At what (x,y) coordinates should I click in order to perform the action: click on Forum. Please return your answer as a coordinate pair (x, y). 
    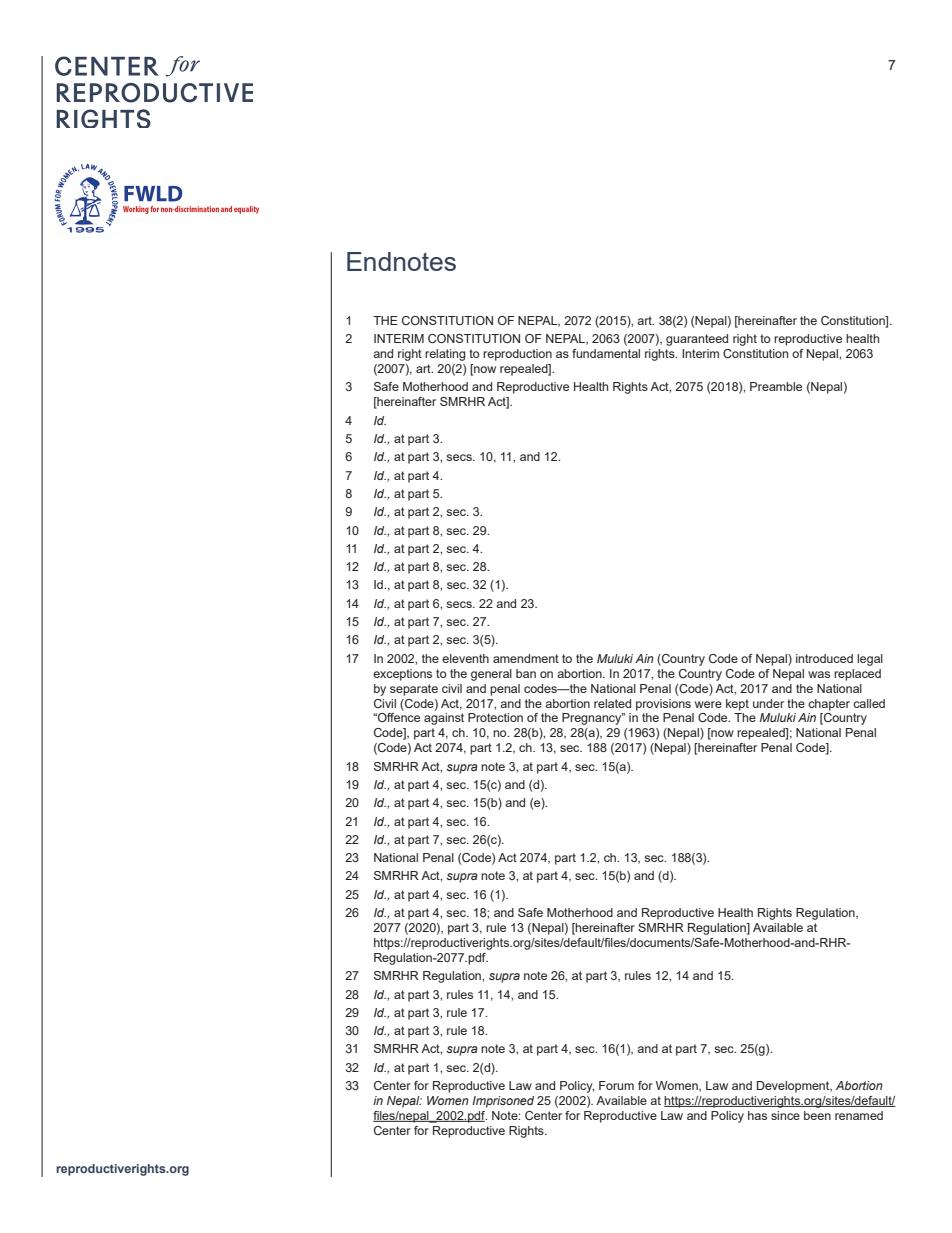
    Looking at the image, I should click on (616, 1085).
